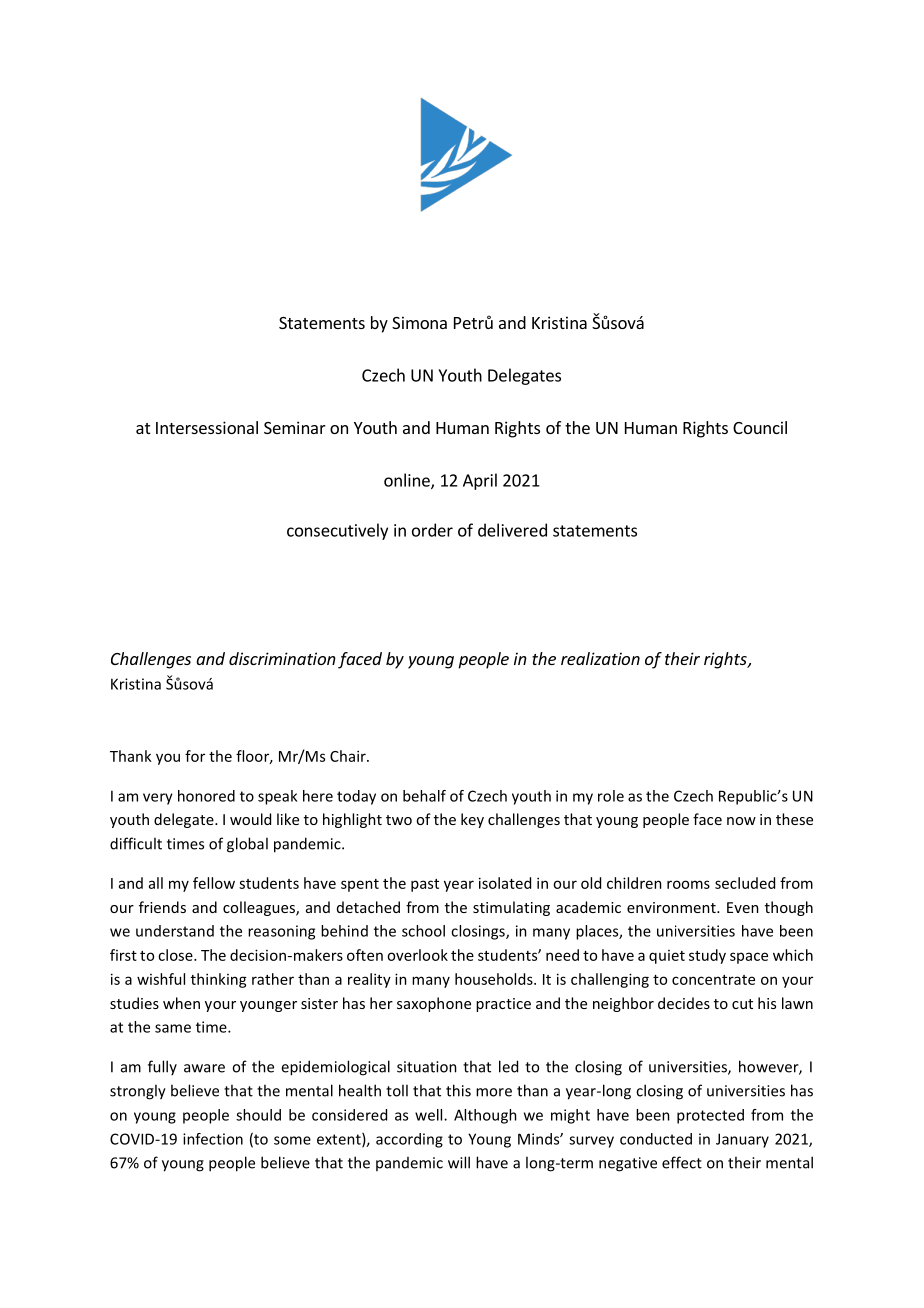 This page has height=1308, width=924. I want to click on understand, so click(175, 931).
